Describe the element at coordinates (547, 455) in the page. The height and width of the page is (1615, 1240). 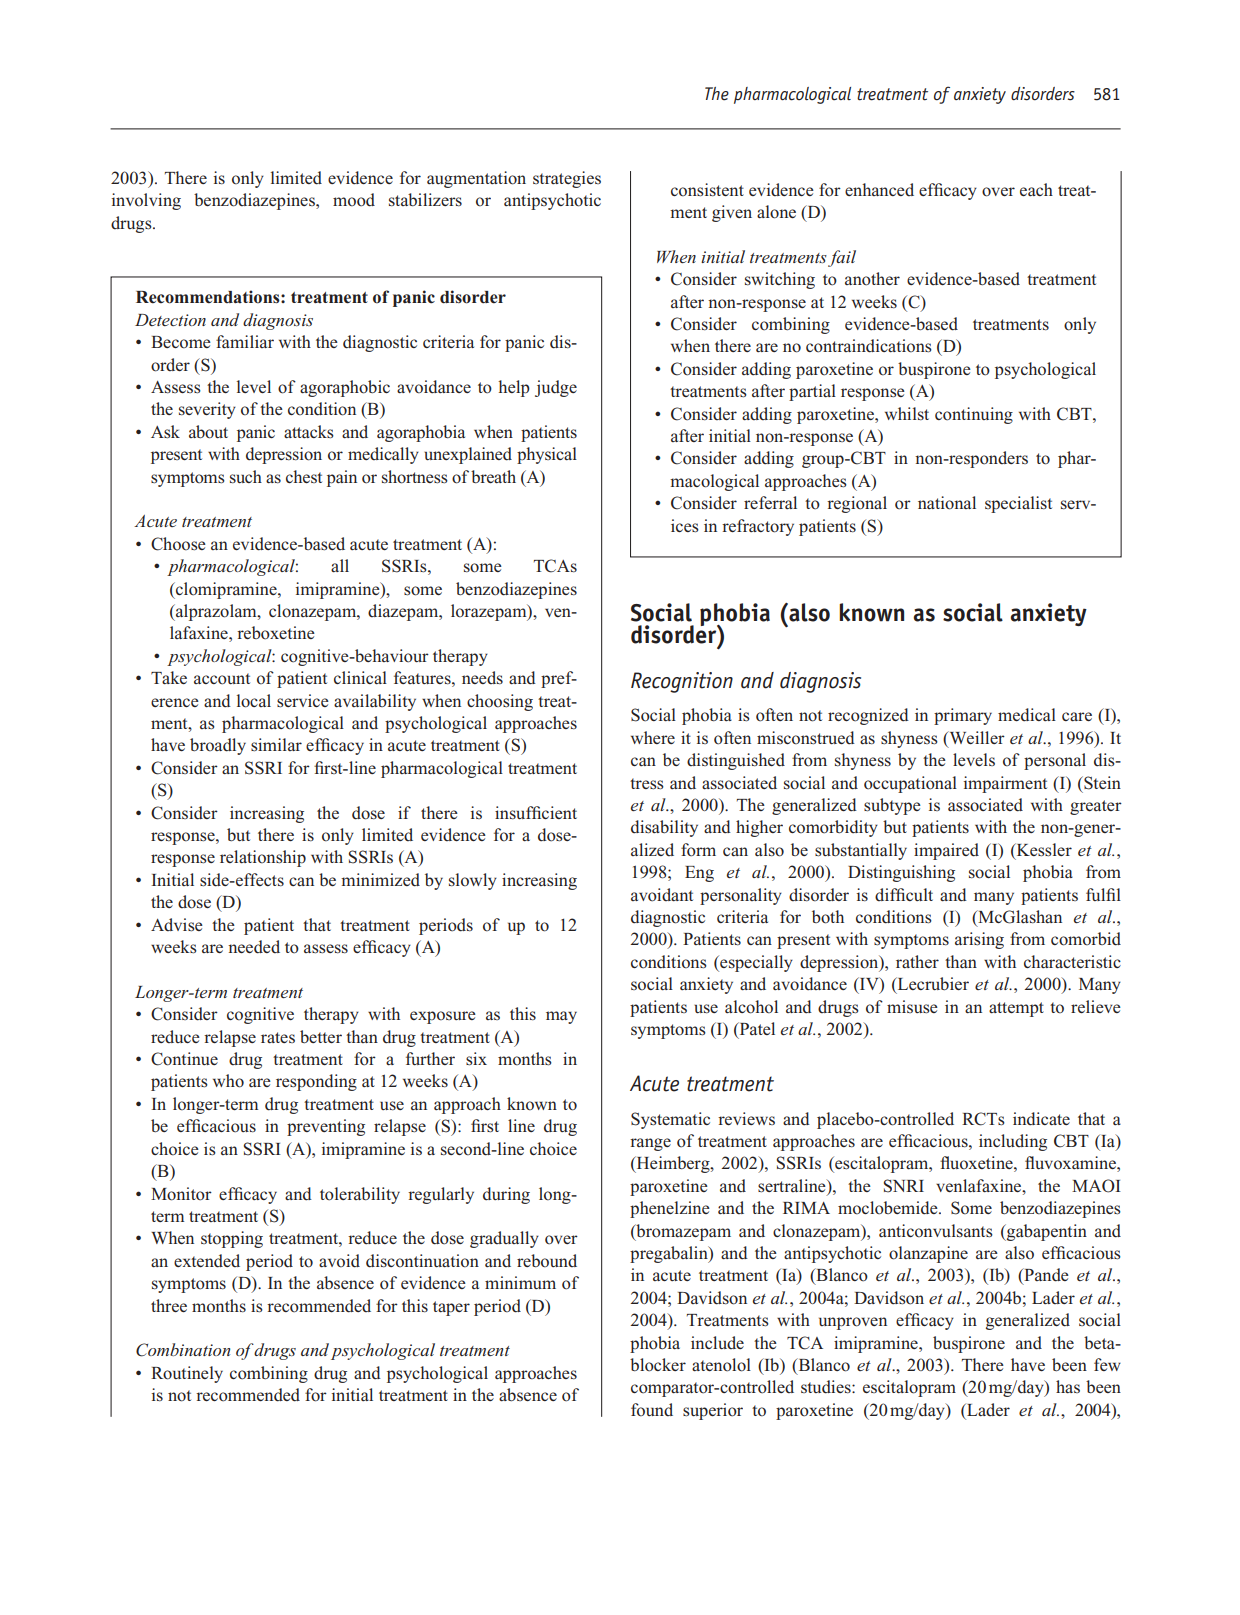
I see `physical` at that location.
